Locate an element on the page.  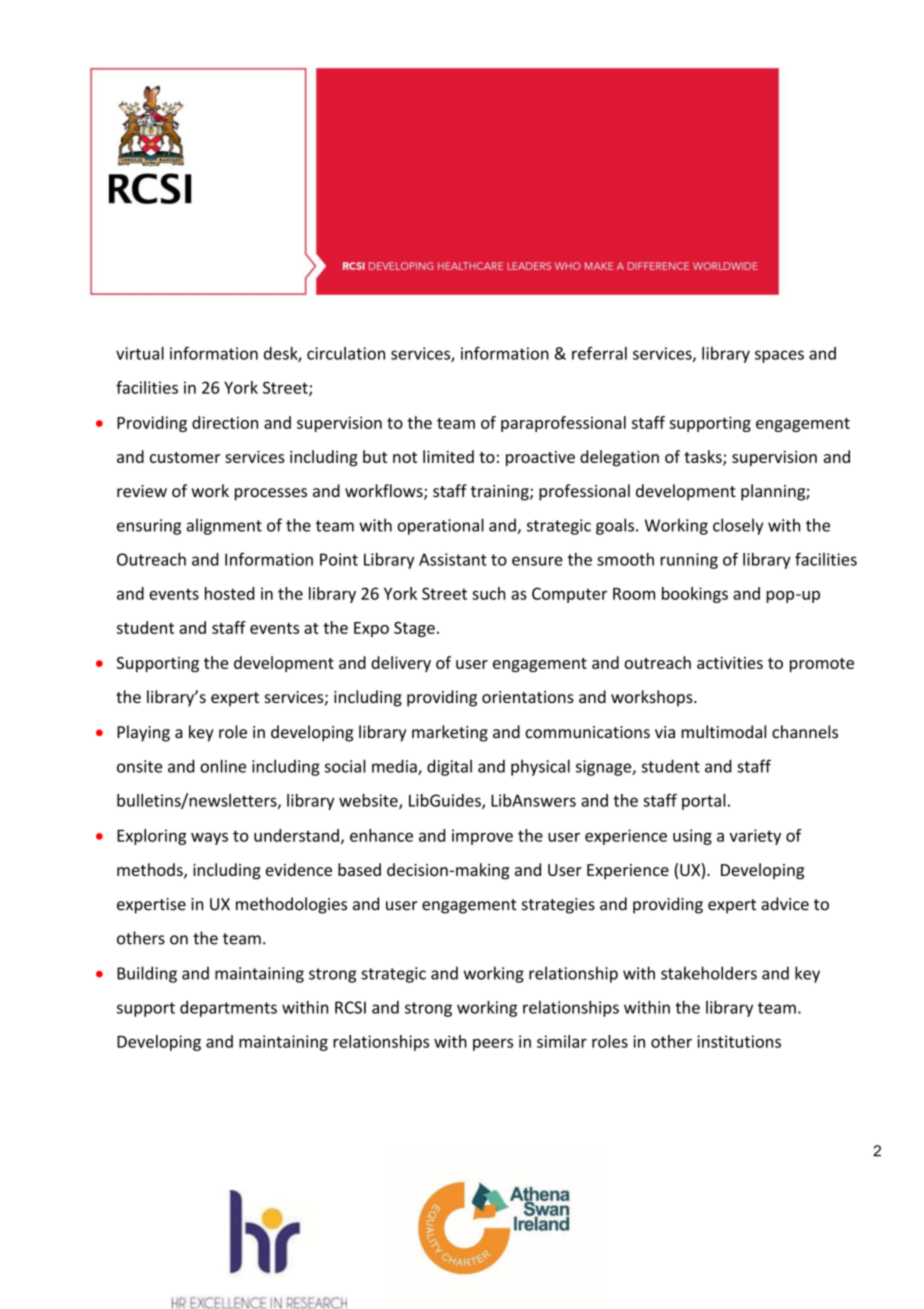
referral is located at coordinates (599, 353).
